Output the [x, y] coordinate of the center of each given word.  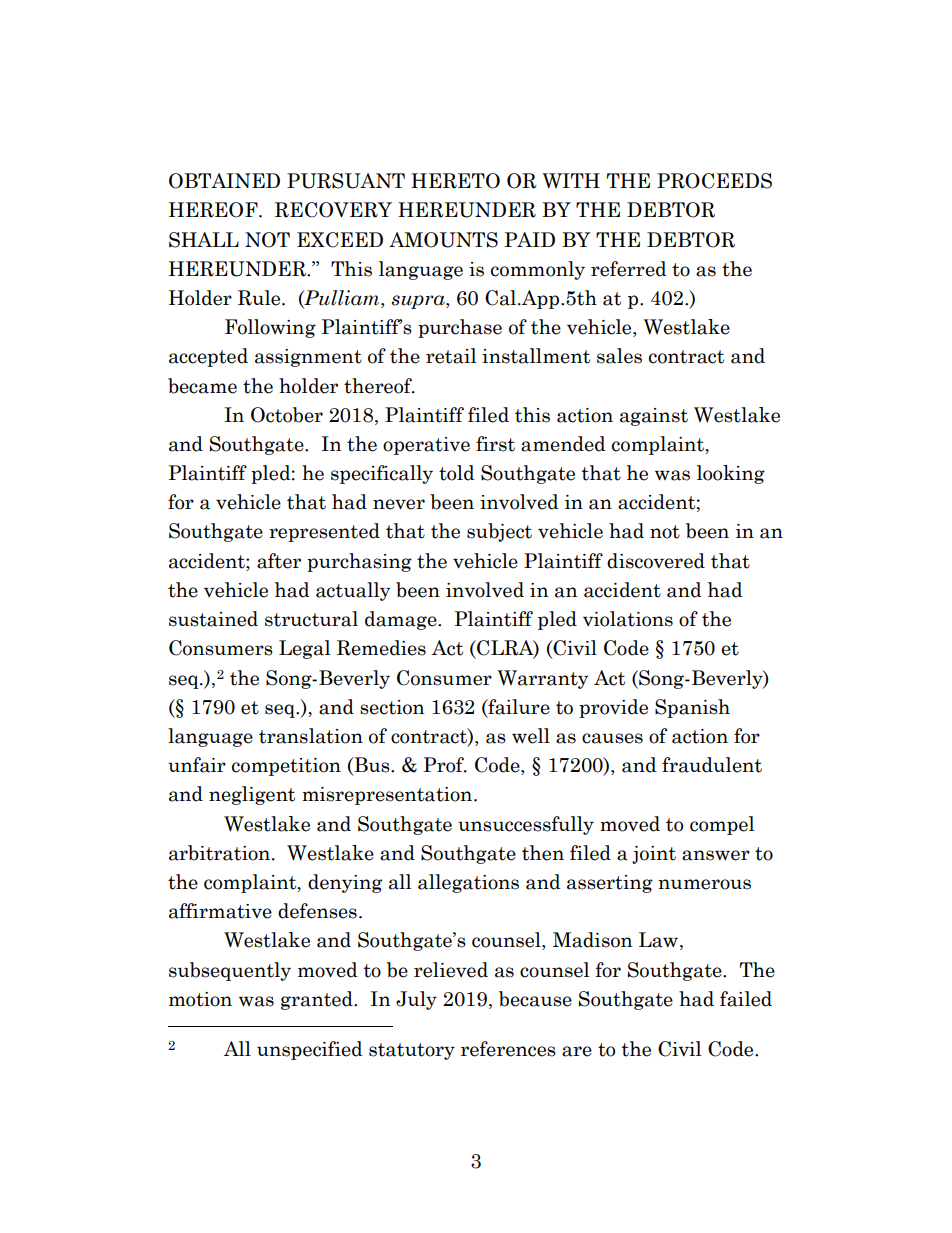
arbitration [221, 853]
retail [451, 356]
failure [518, 707]
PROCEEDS [714, 181]
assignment [308, 358]
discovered [656, 561]
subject [499, 532]
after [279, 561]
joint [654, 855]
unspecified [310, 1050]
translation [311, 736]
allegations [468, 883]
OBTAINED [224, 181]
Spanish [692, 708]
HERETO [455, 181]
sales [619, 356]
